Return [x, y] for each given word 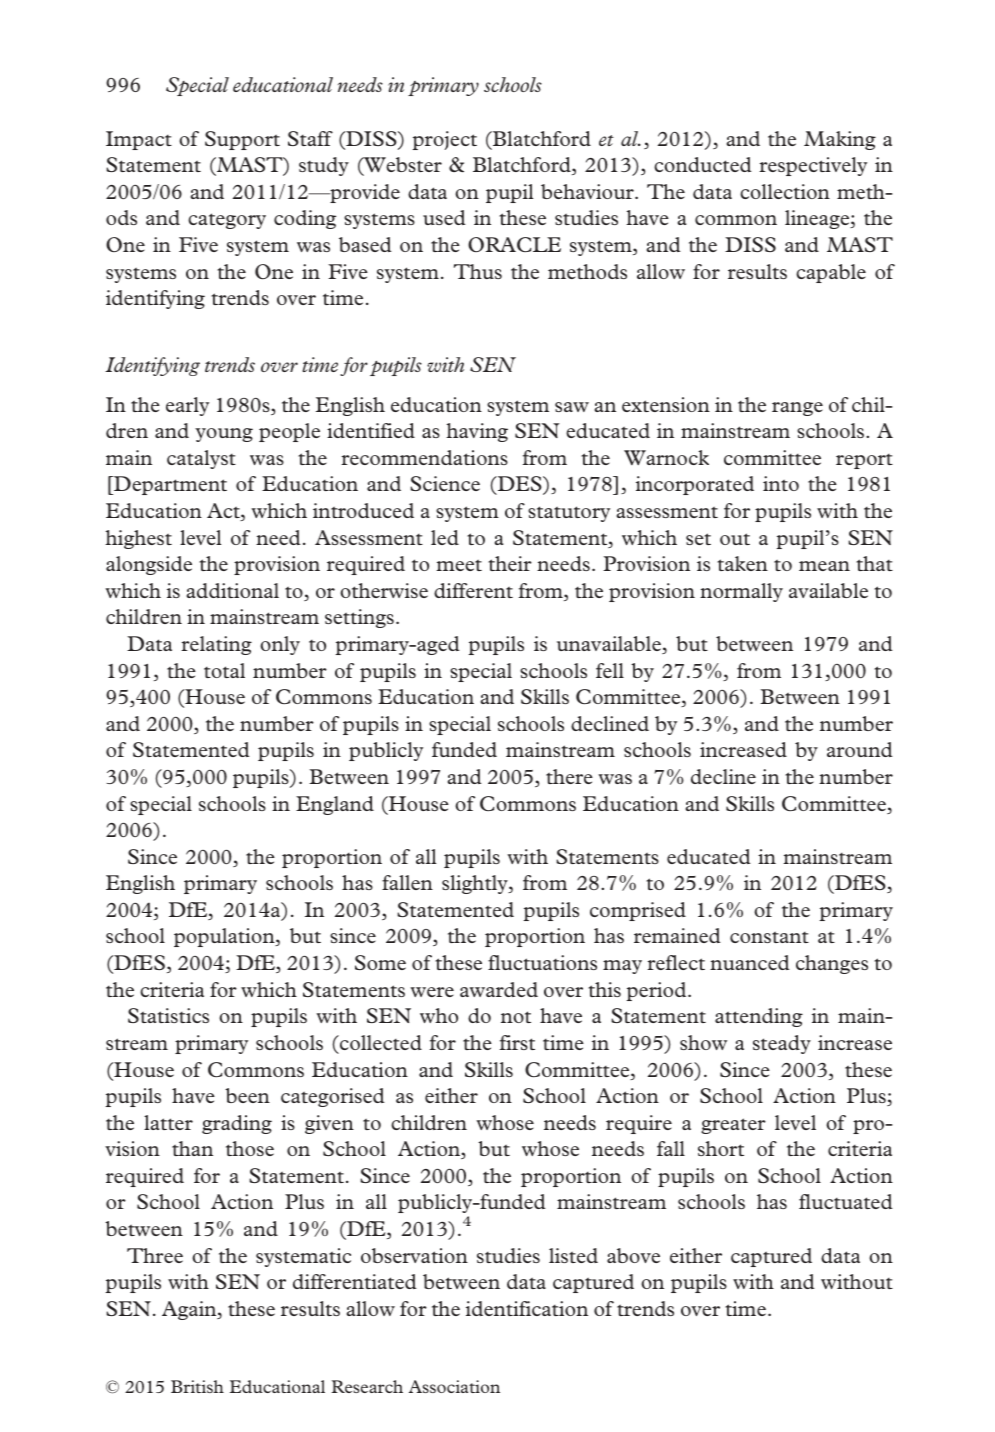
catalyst [201, 459]
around [860, 749]
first [517, 1042]
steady [782, 1044]
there [569, 776]
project [445, 140]
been [247, 1095]
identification [527, 1308]
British [197, 1386]
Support [242, 140]
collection [785, 191]
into [781, 483]
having [477, 432]
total [224, 670]
